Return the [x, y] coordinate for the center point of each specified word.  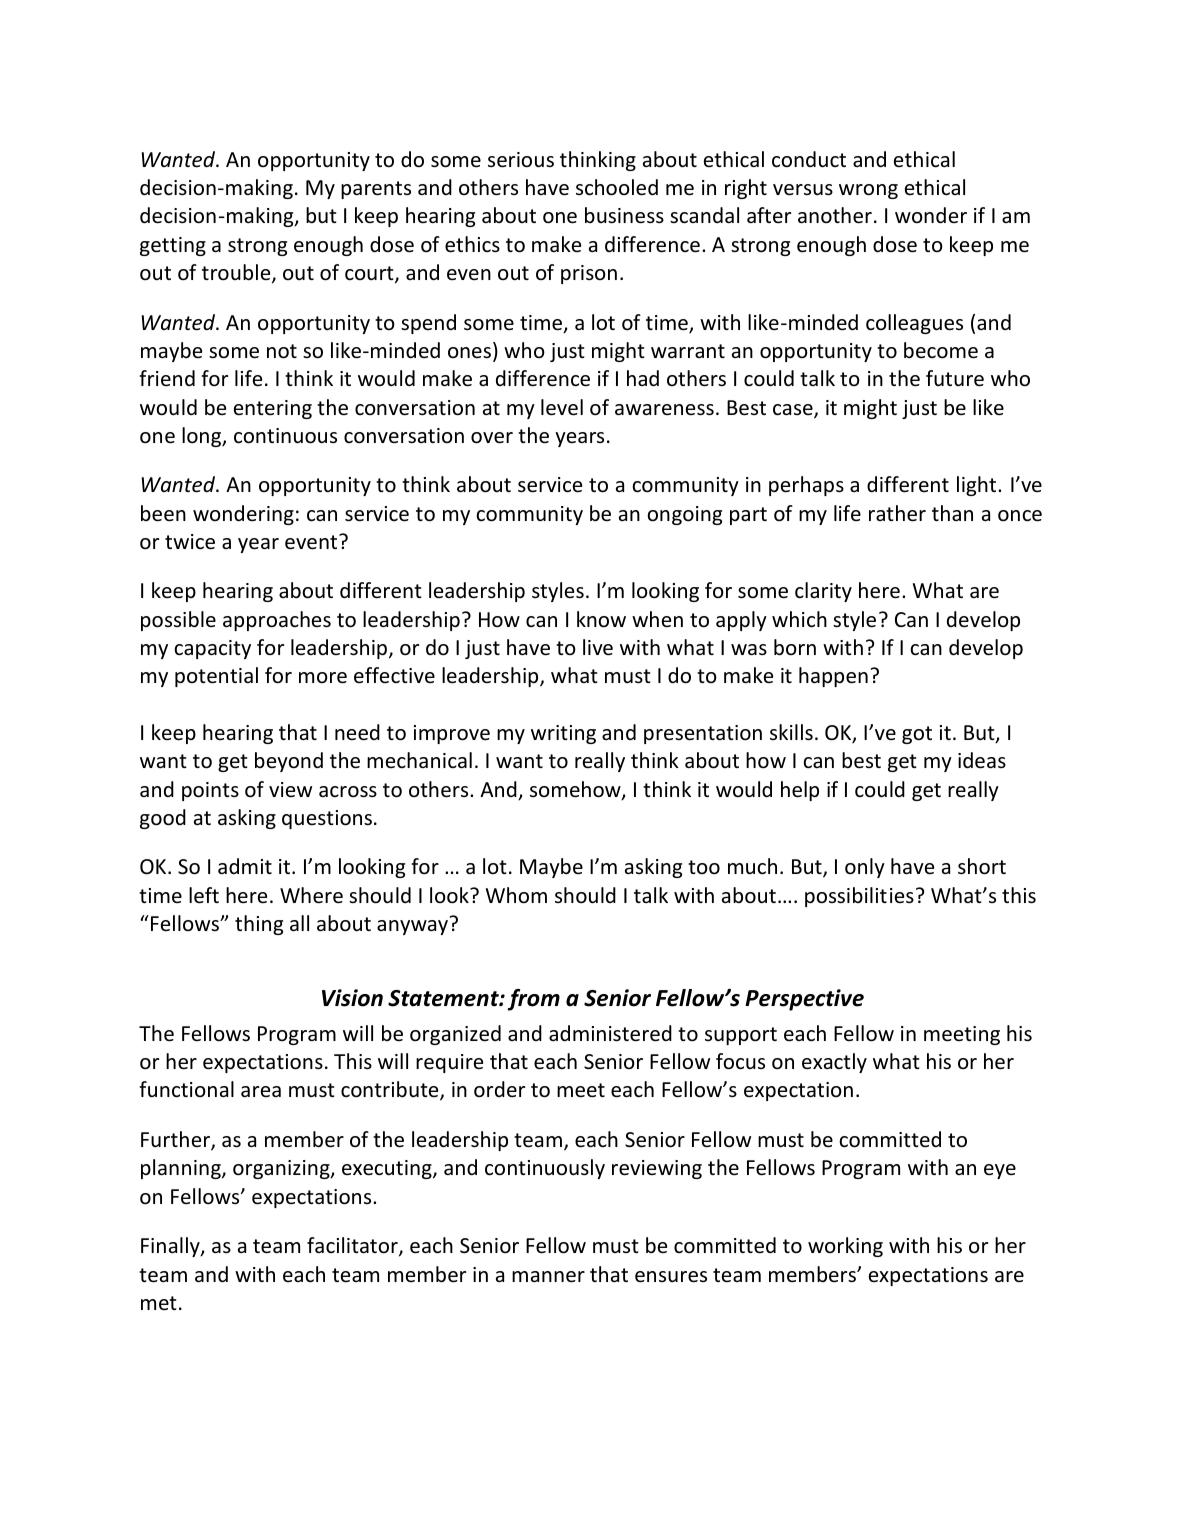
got [917, 735]
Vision [352, 998]
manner [548, 1277]
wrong [868, 191]
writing [563, 734]
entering [273, 409]
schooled [617, 187]
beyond [289, 762]
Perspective [804, 1000]
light [978, 486]
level [562, 407]
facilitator [353, 1246]
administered [610, 1033]
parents [376, 190]
